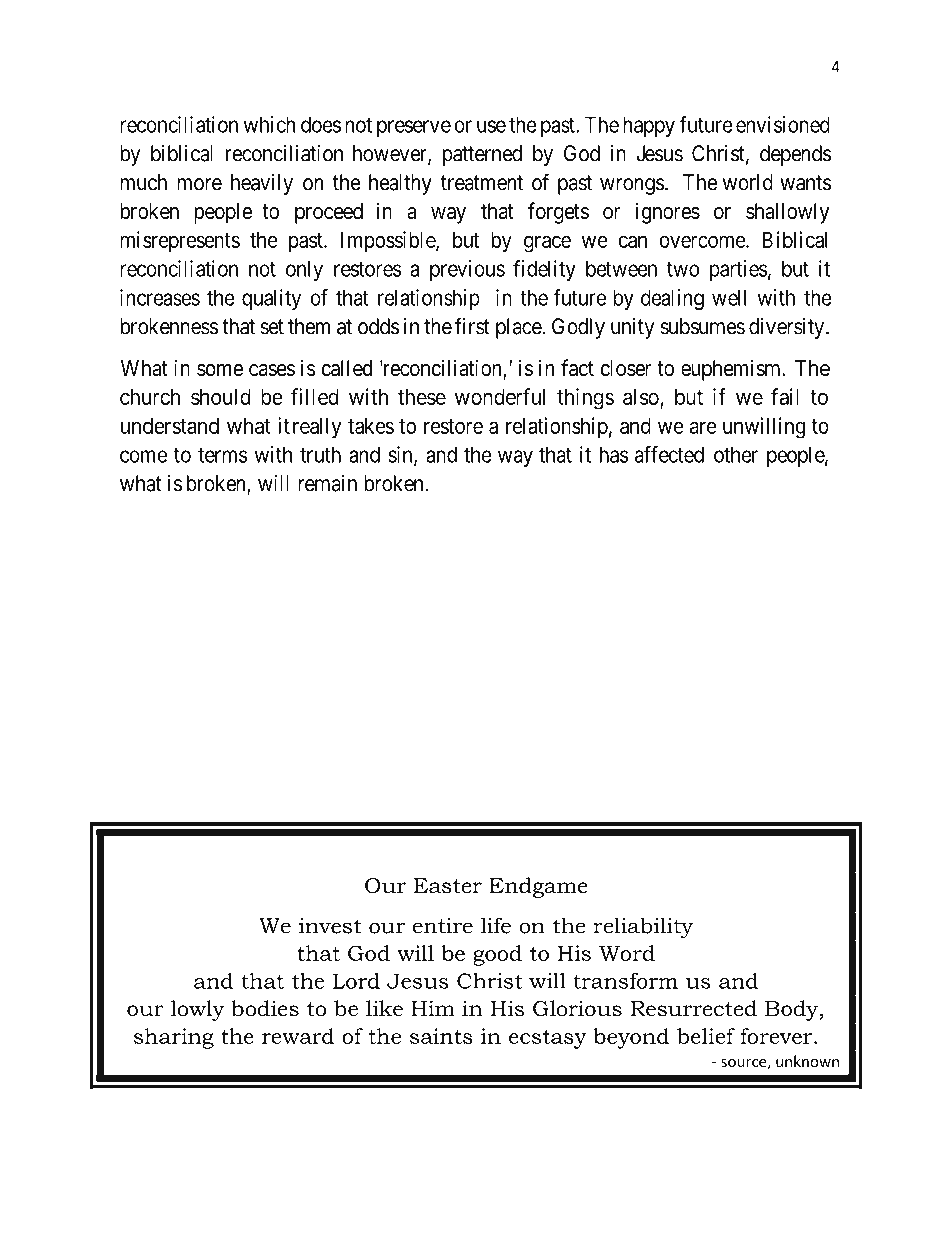  I want to click on set, so click(272, 327).
